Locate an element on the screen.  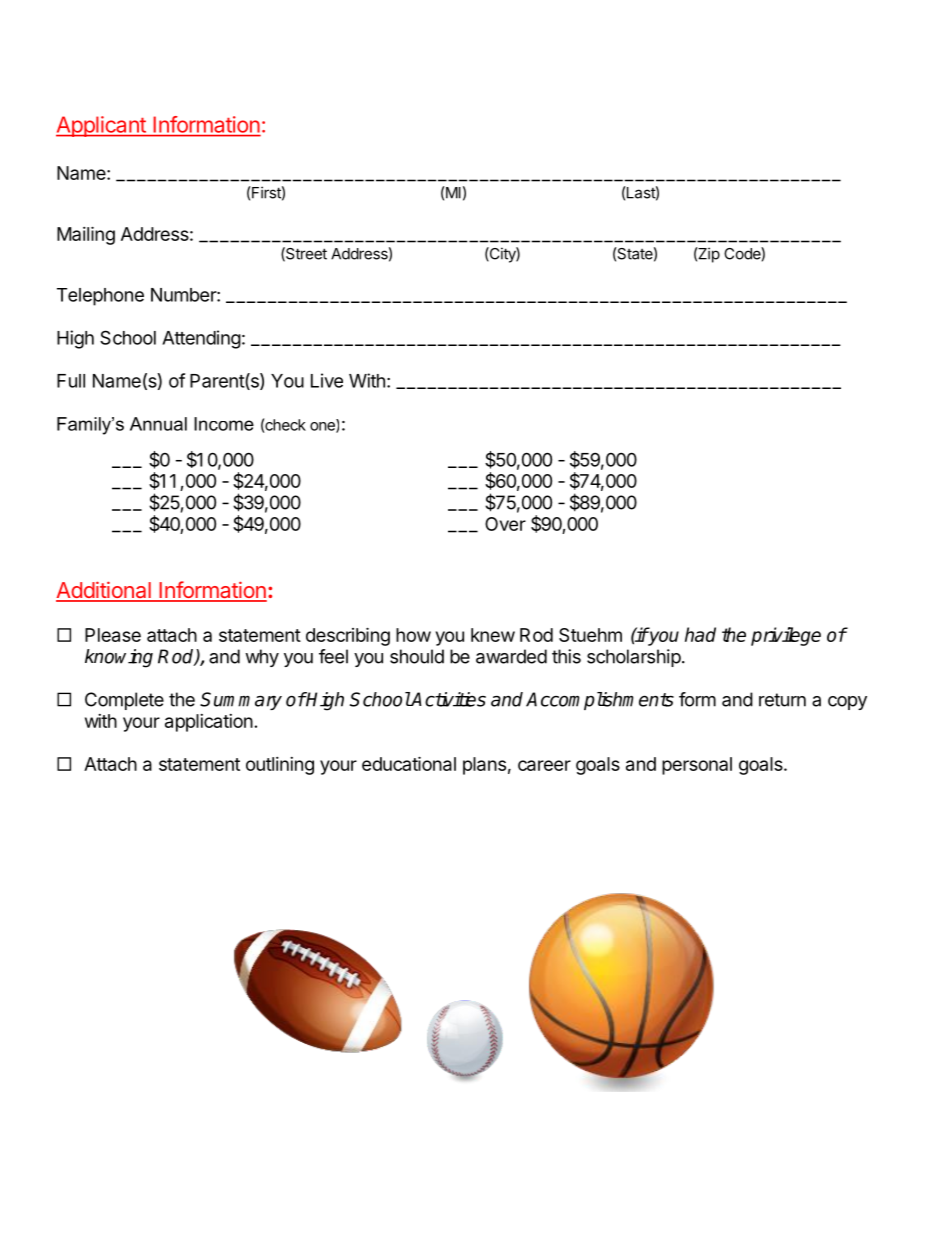
had is located at coordinates (700, 634).
